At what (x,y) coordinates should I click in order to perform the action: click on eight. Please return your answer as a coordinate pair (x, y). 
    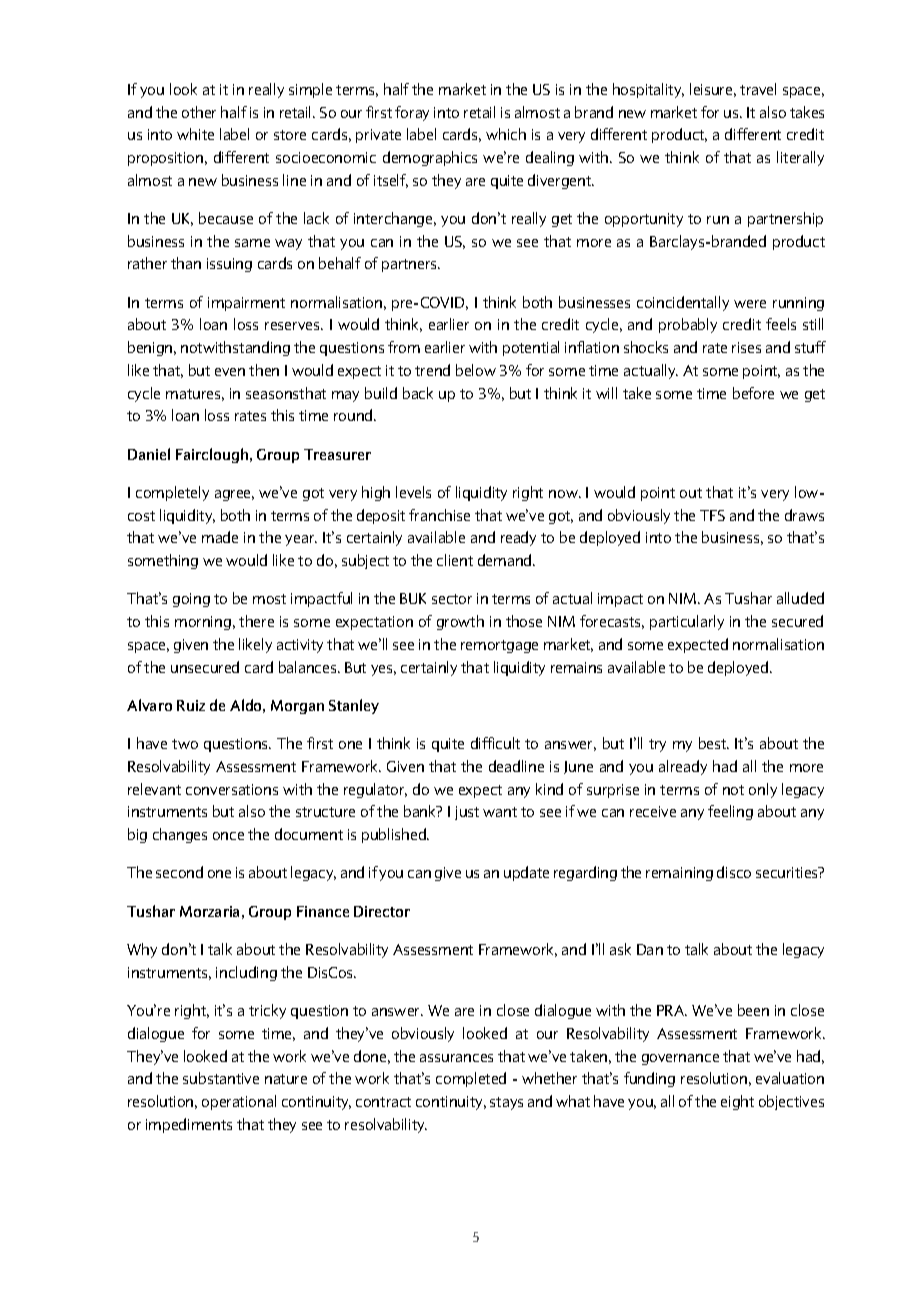
    Looking at the image, I should click on (737, 1102).
